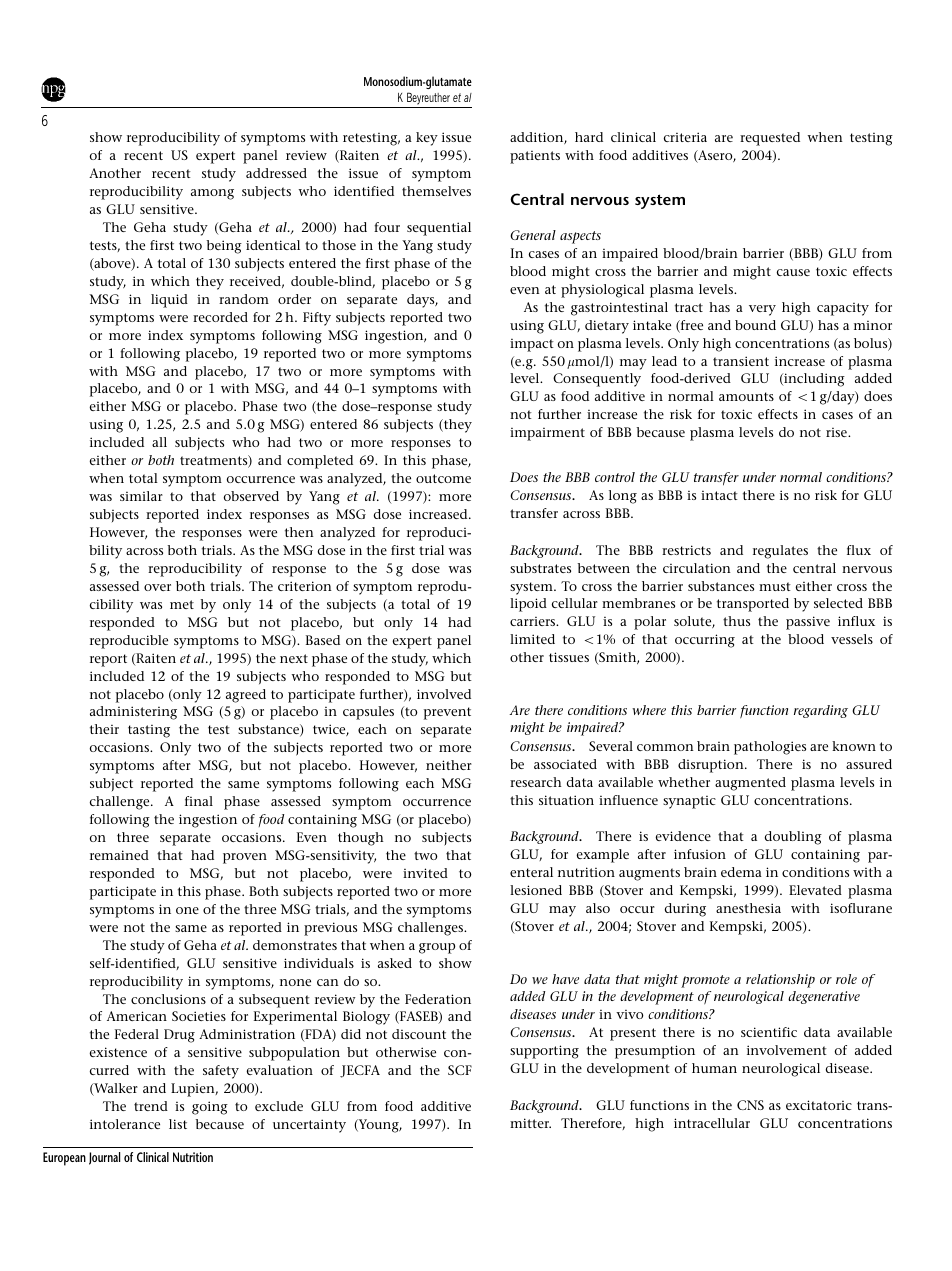 The width and height of the screenshot is (952, 1271). I want to click on CNS, so click(750, 1105).
